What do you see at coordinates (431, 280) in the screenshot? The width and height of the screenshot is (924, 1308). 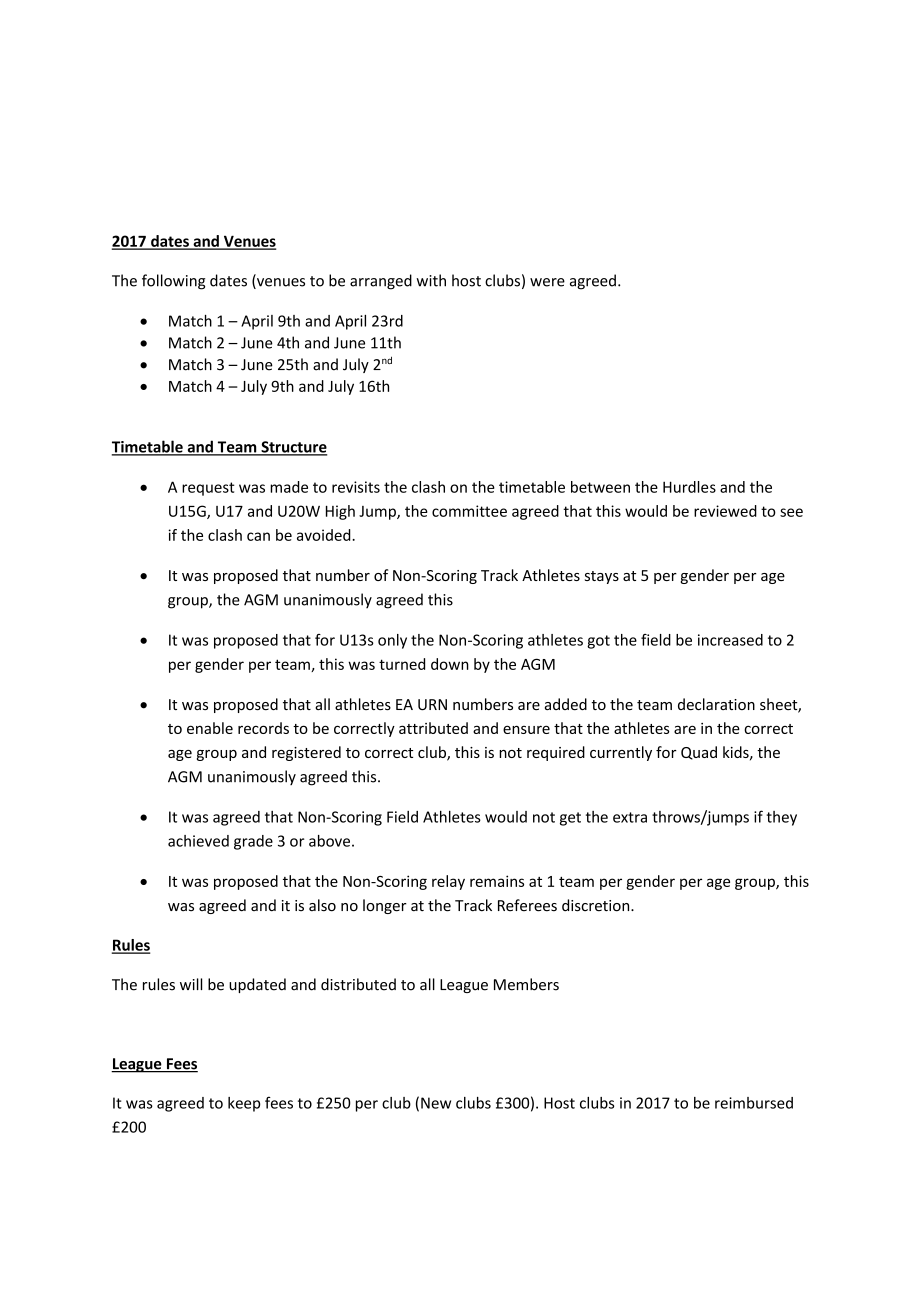 I see `with` at bounding box center [431, 280].
